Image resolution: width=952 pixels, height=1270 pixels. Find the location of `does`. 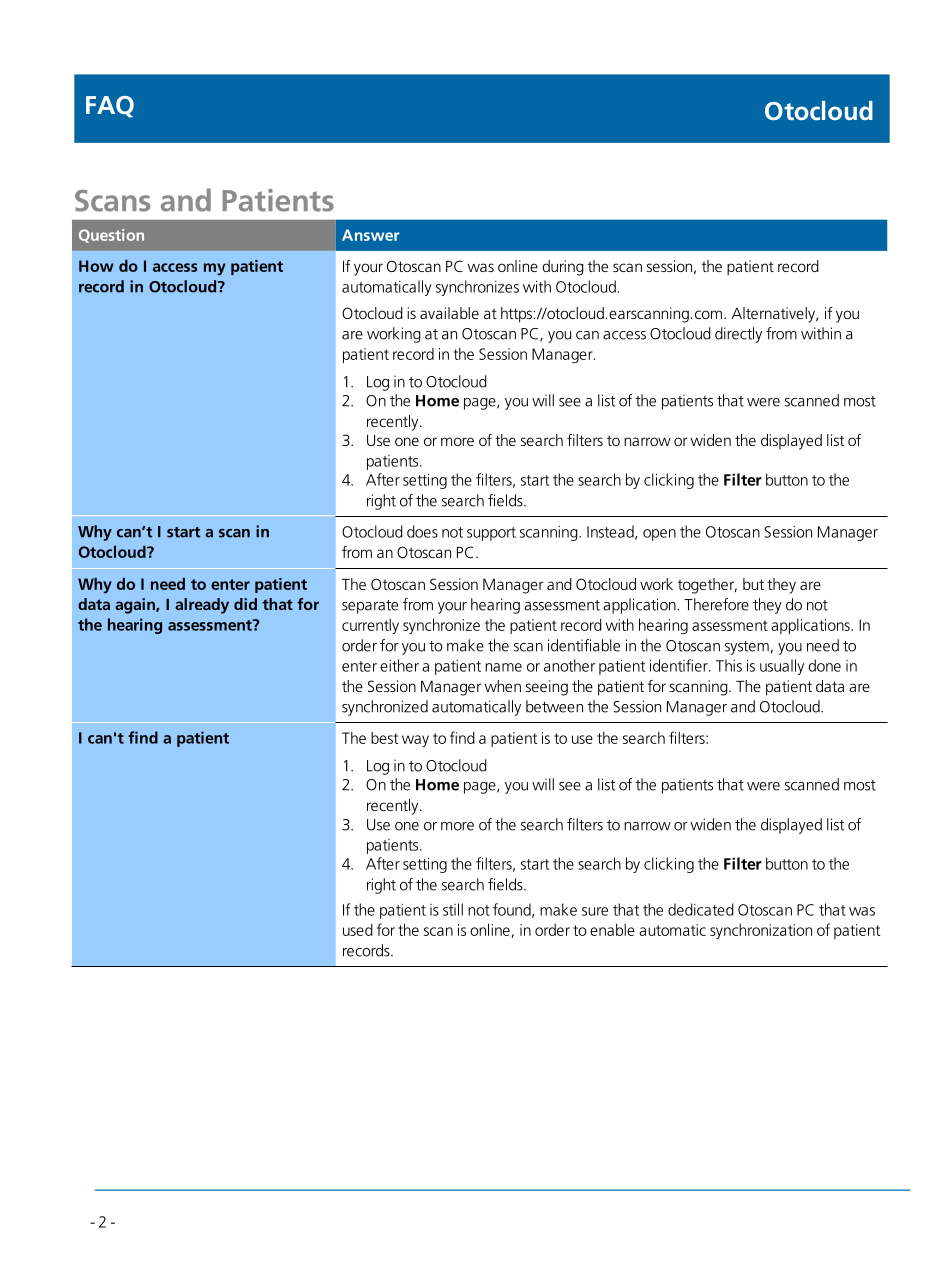

does is located at coordinates (422, 531).
